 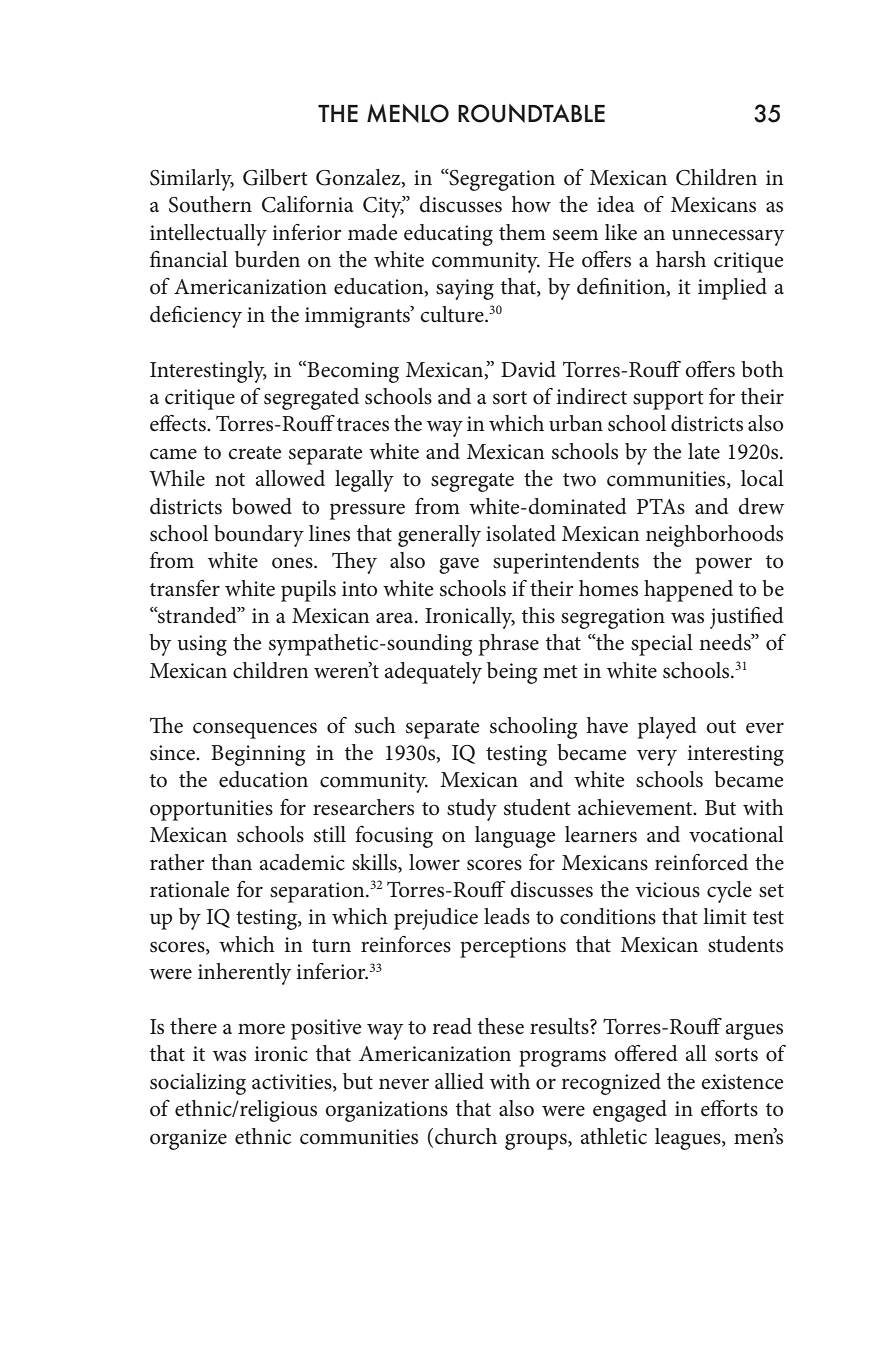 What do you see at coordinates (198, 1084) in the screenshot?
I see `socializing` at bounding box center [198, 1084].
